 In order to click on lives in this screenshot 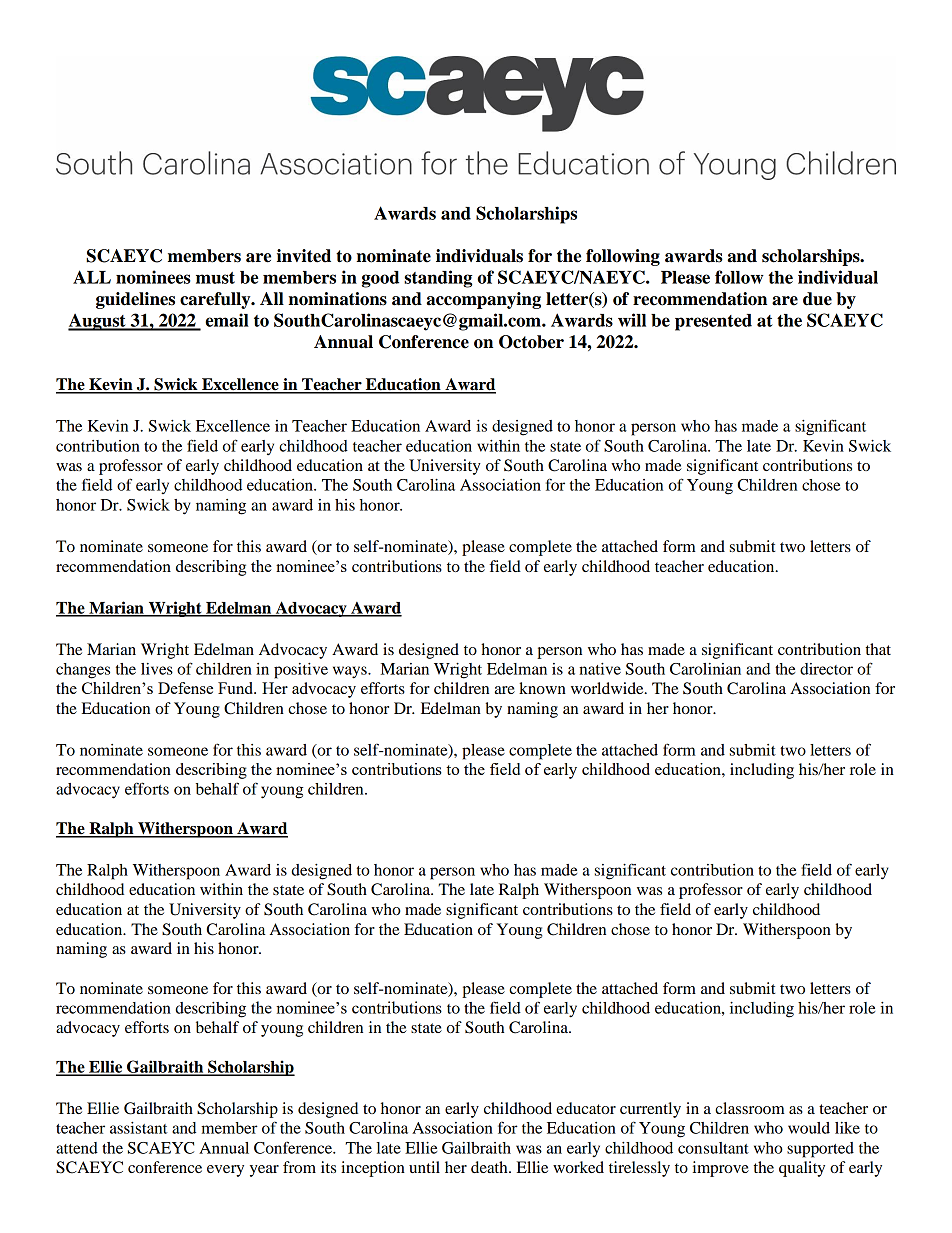, I will do `click(157, 669)`.
